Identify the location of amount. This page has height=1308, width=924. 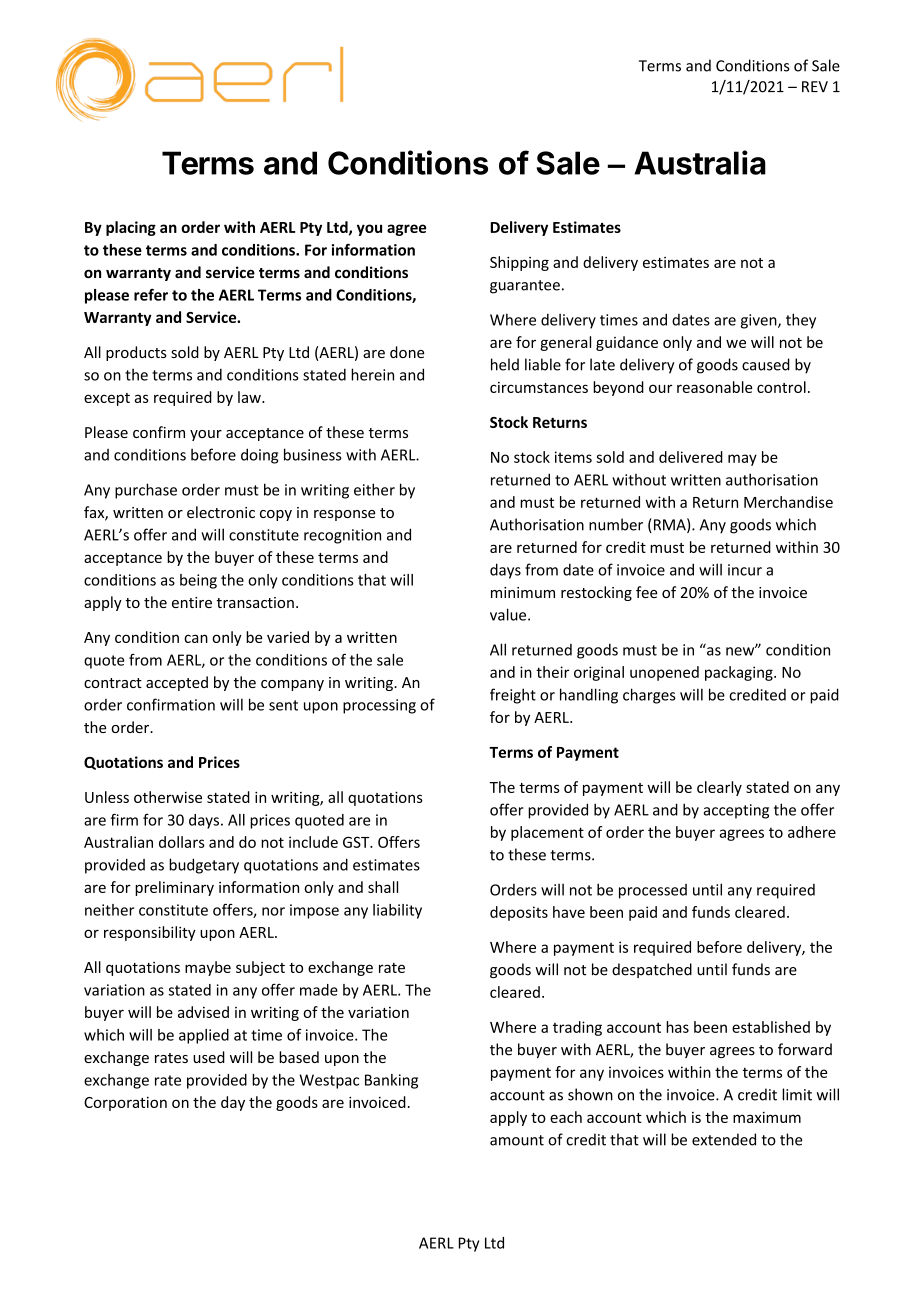
(517, 1140).
